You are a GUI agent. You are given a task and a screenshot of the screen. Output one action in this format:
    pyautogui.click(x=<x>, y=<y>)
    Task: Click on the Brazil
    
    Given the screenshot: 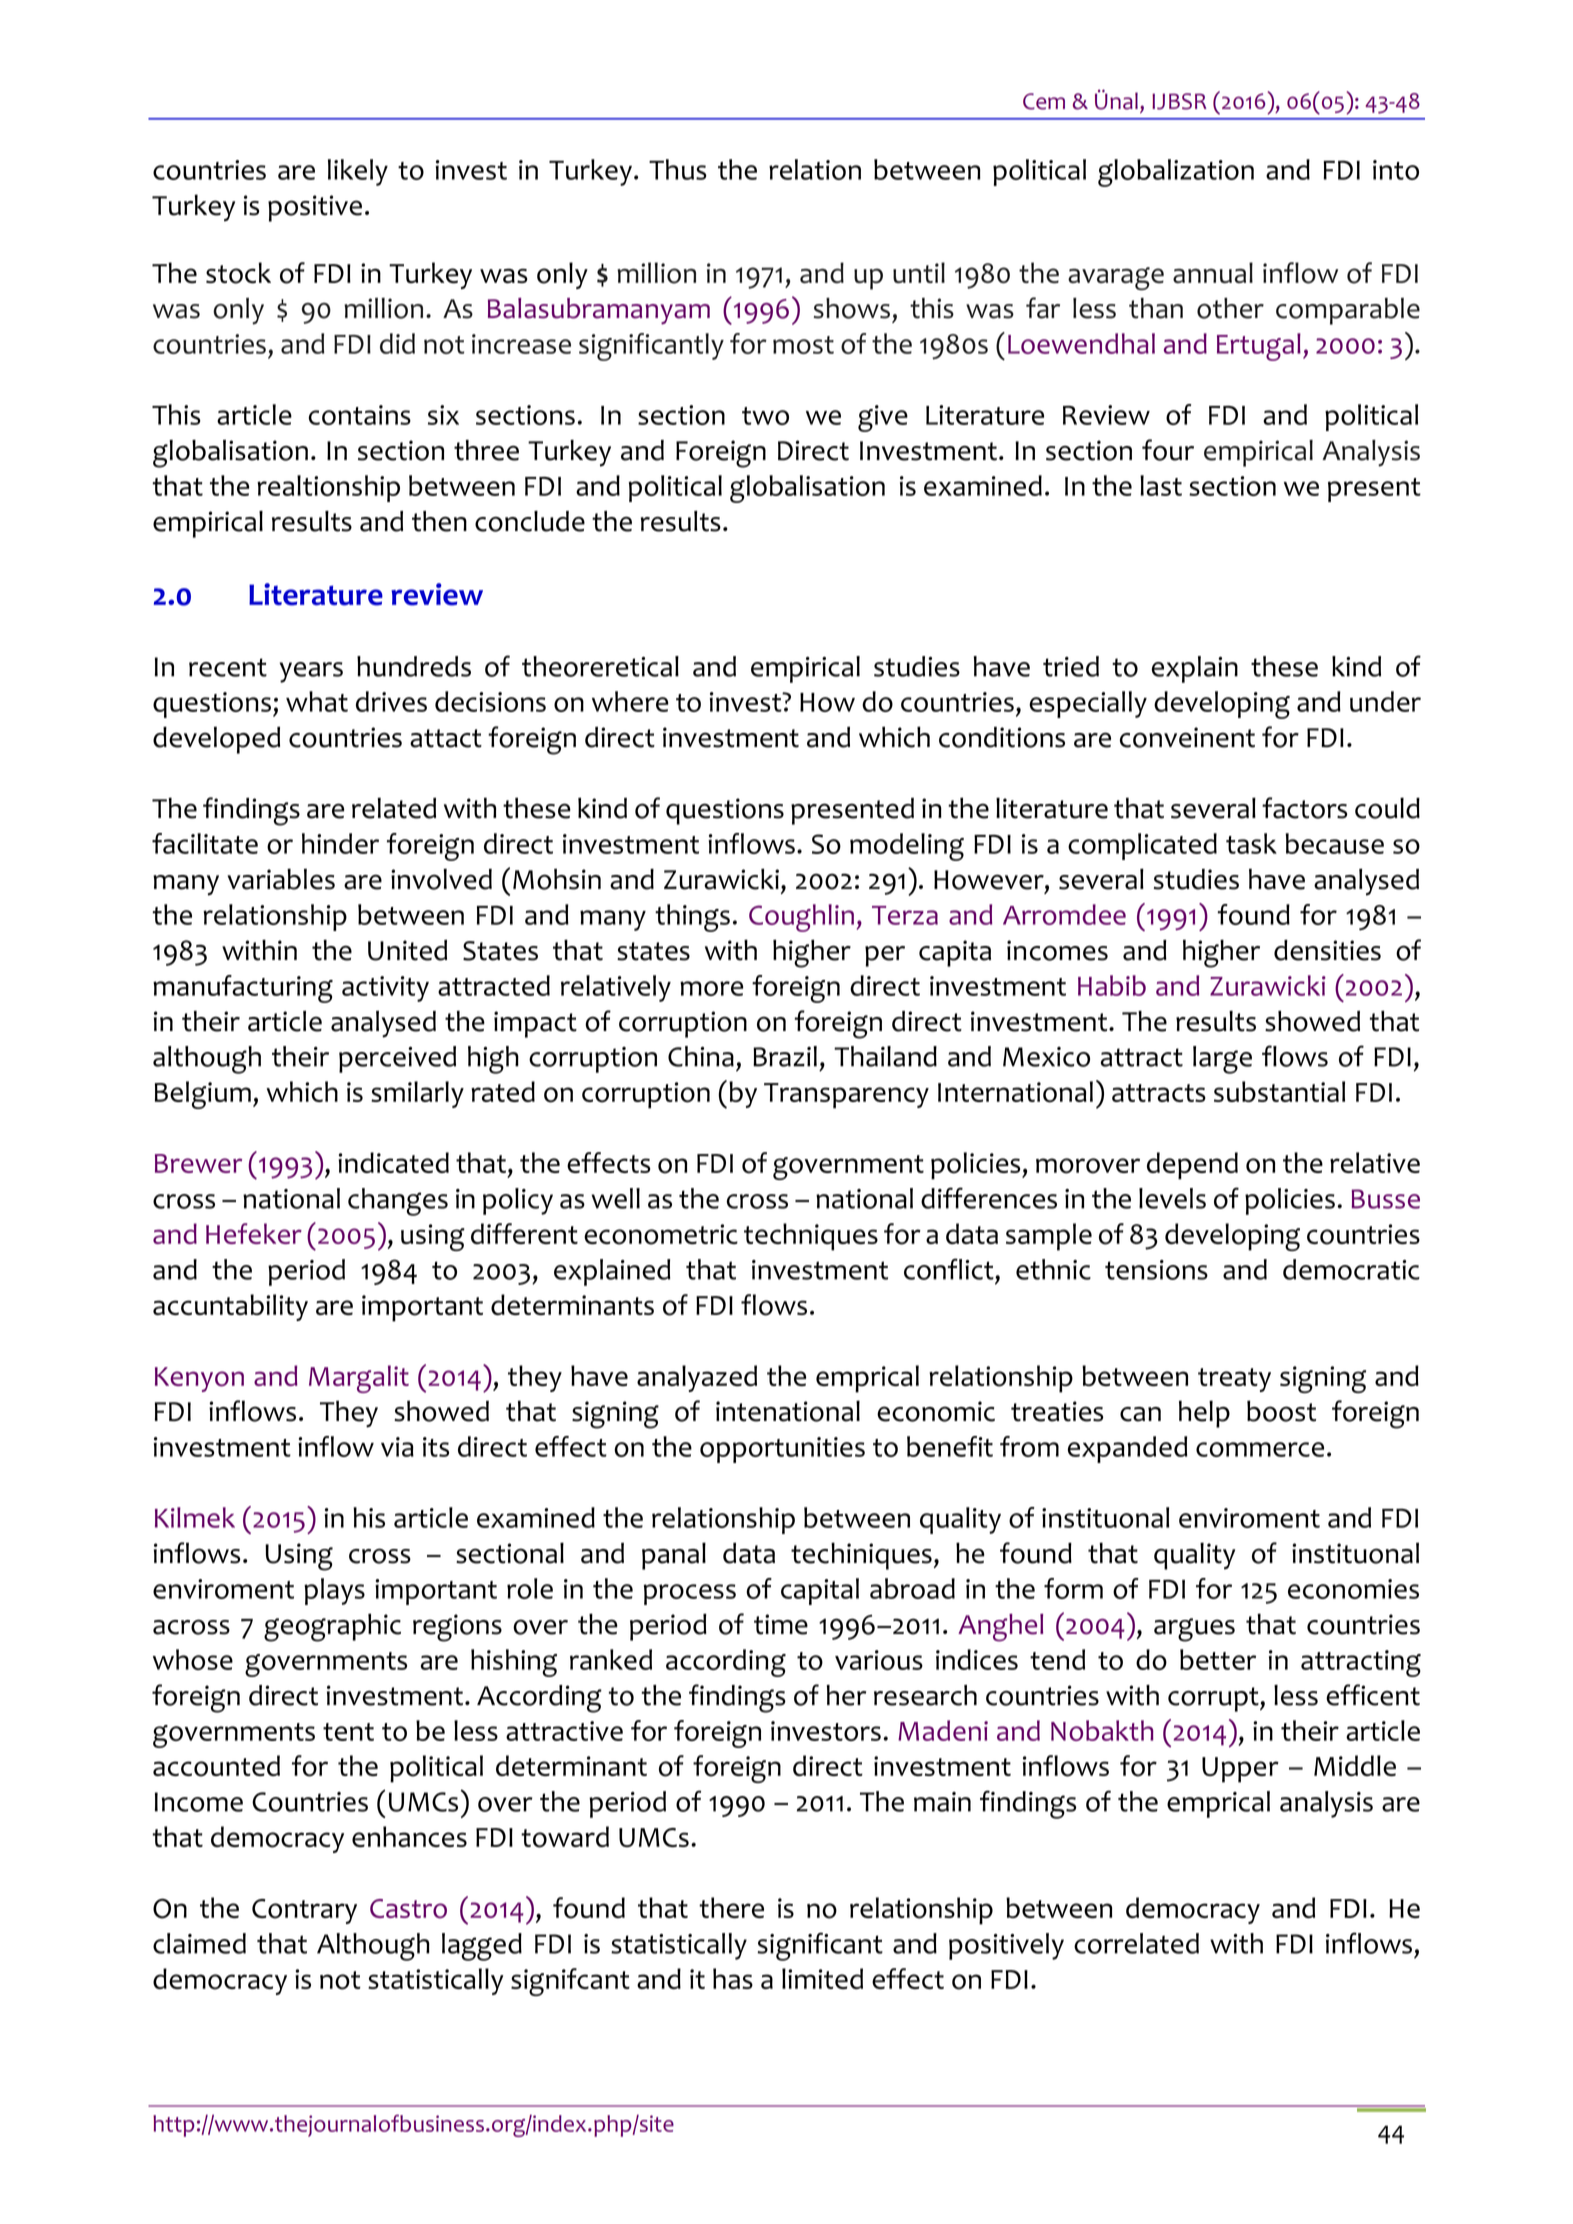 What is the action you would take?
    pyautogui.click(x=785, y=1056)
